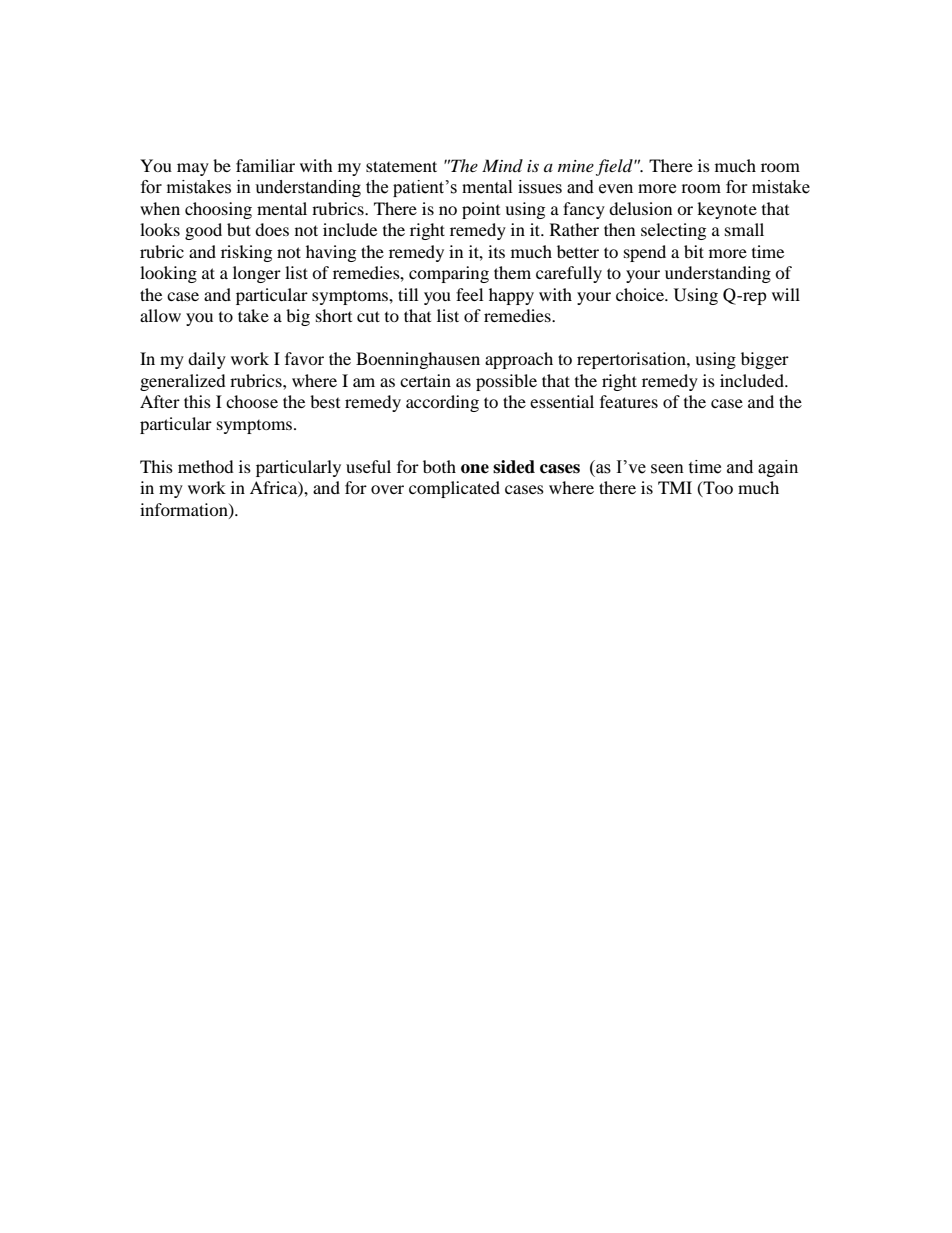 The image size is (952, 1233). I want to click on possible, so click(506, 382).
